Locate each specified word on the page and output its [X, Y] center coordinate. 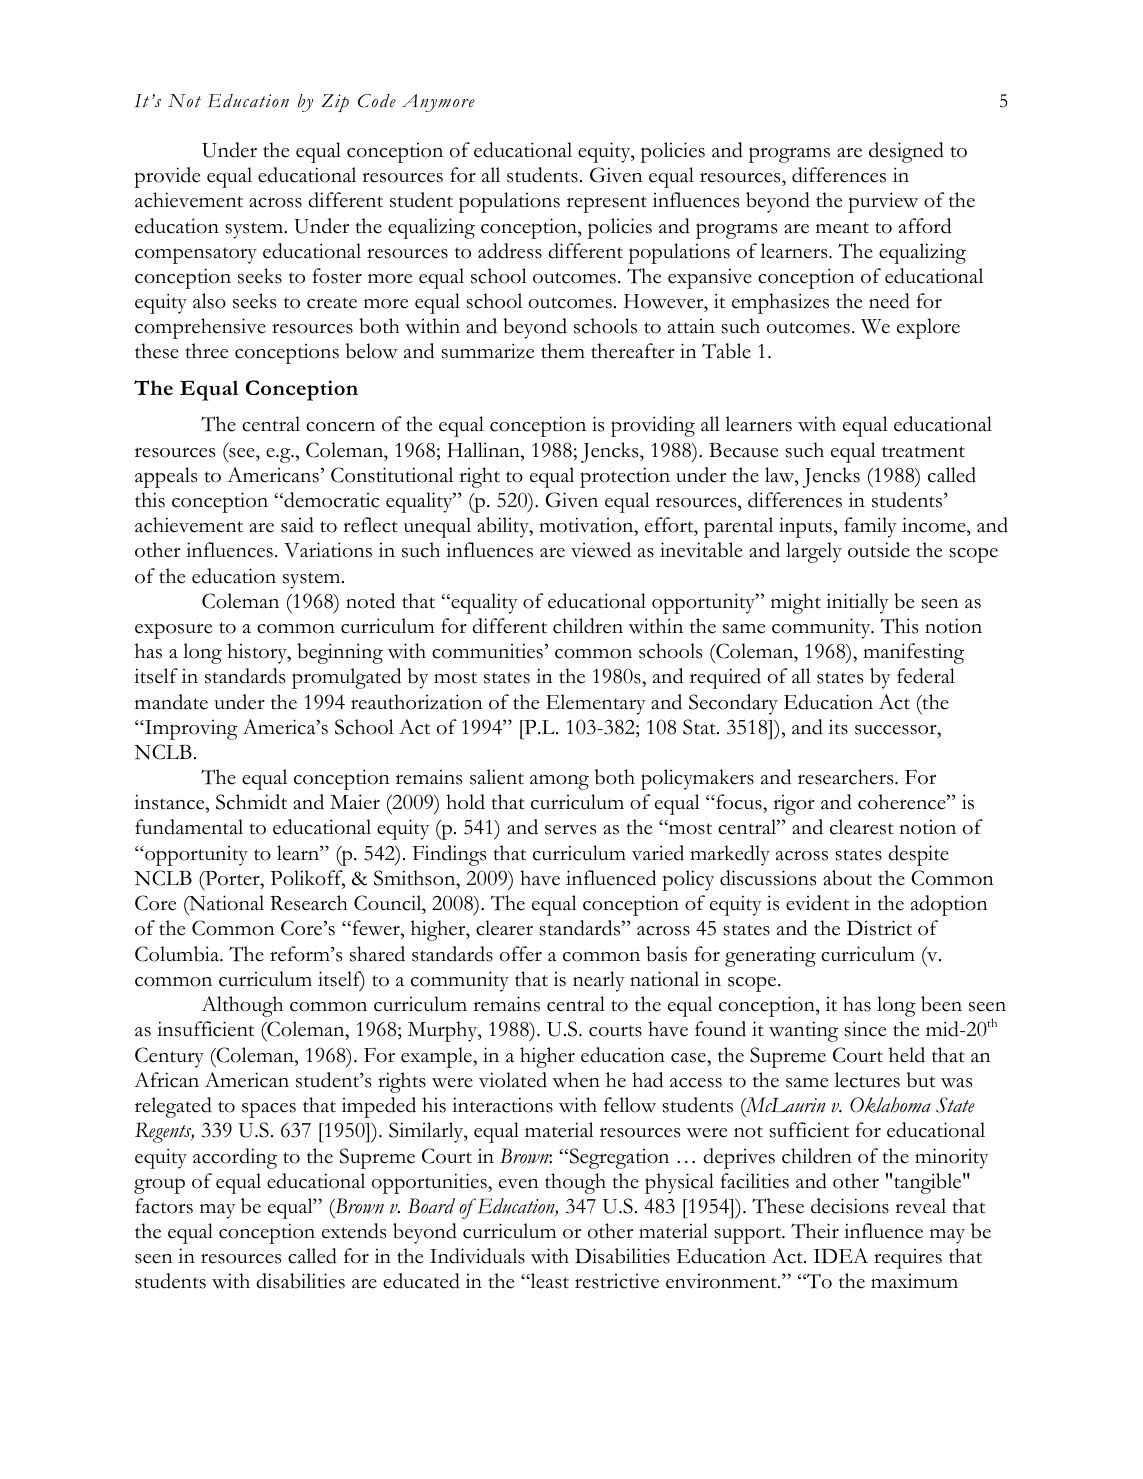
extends [354, 1231]
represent [607, 204]
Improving [190, 730]
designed [906, 152]
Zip [335, 103]
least [548, 1281]
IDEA [840, 1255]
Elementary [596, 704]
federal [926, 676]
